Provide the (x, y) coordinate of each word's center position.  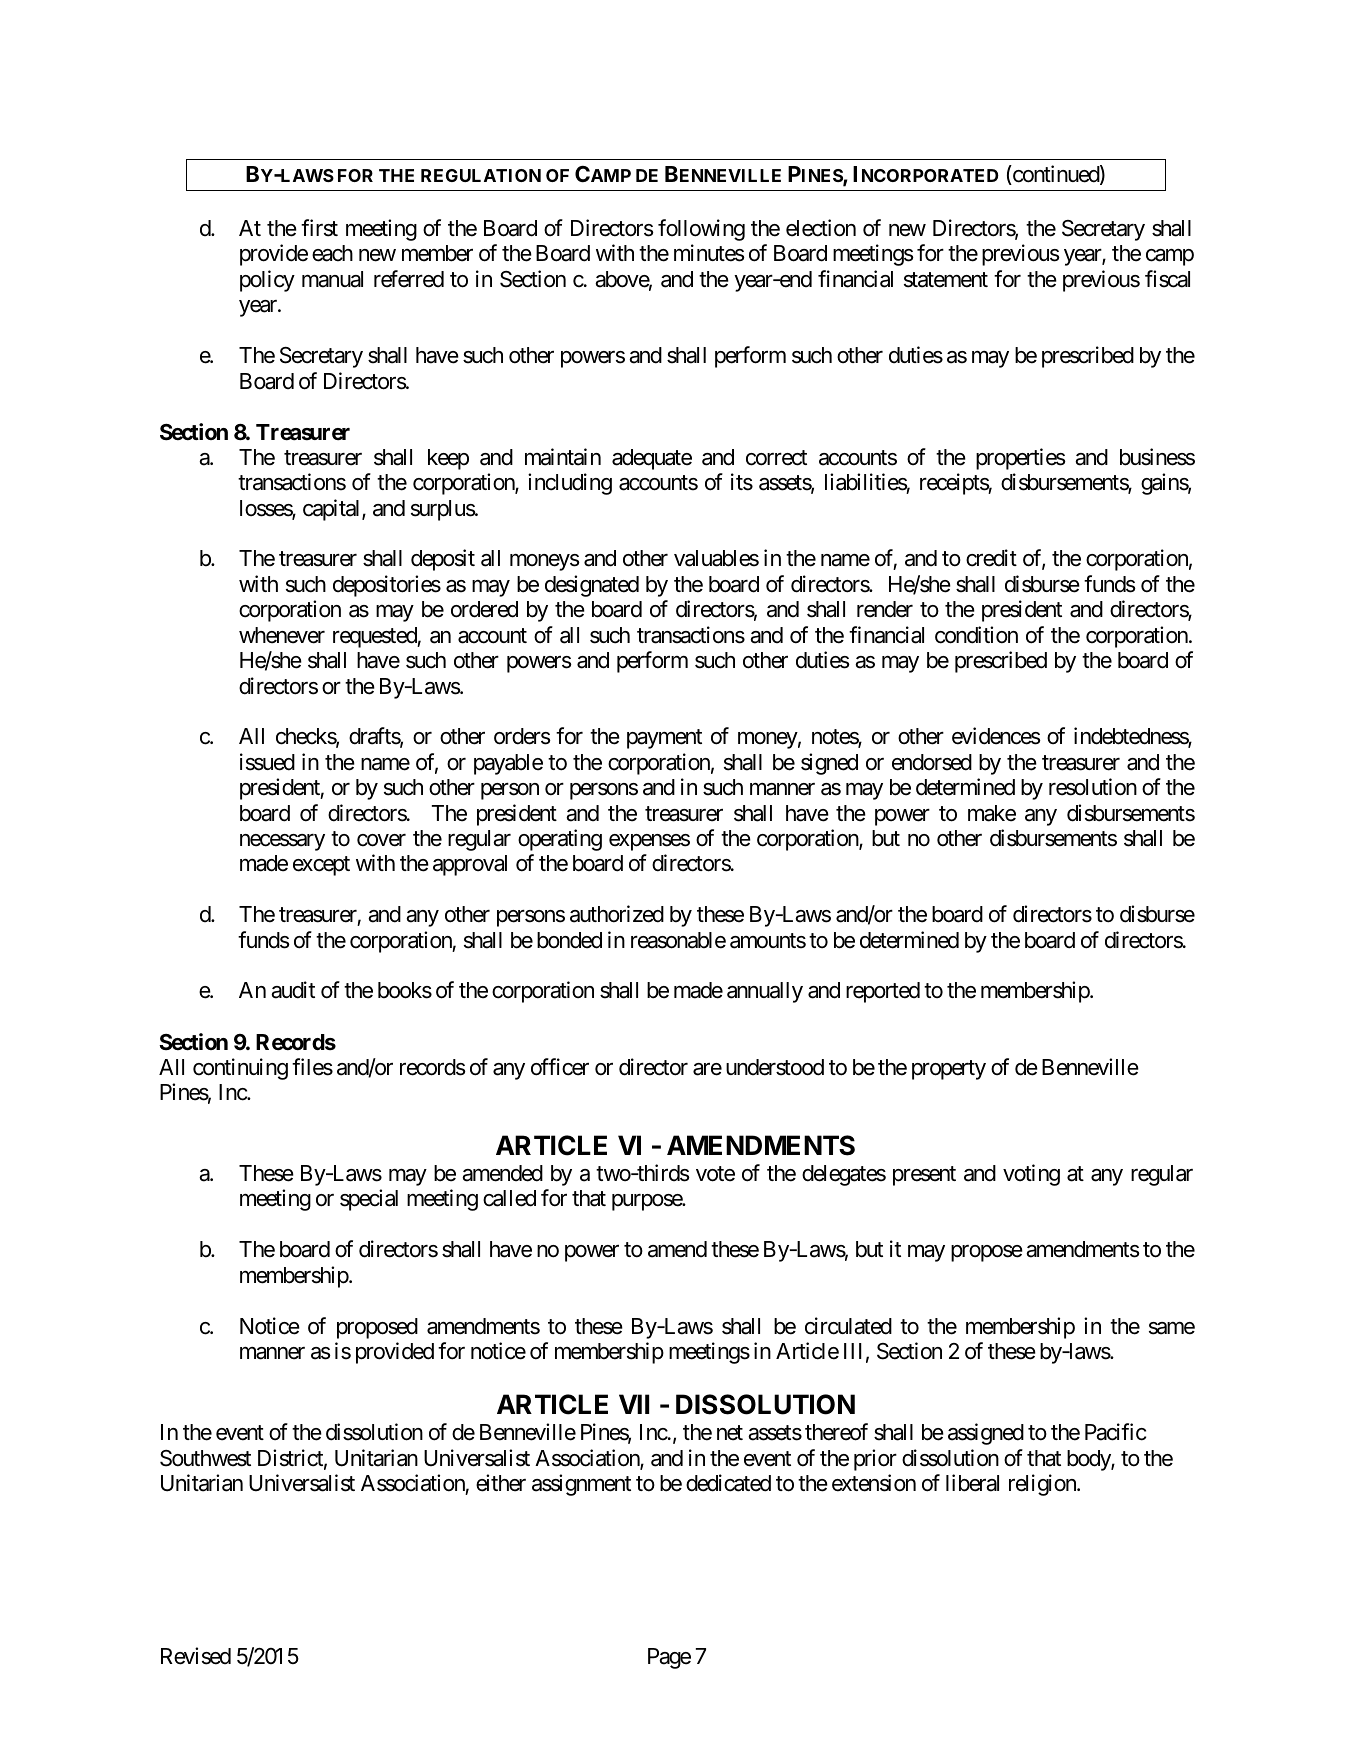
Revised (196, 1656)
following (701, 230)
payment (664, 739)
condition (976, 635)
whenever (282, 635)
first (319, 228)
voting (1031, 1175)
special (369, 1200)
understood (775, 1067)
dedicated (728, 1483)
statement (946, 280)
